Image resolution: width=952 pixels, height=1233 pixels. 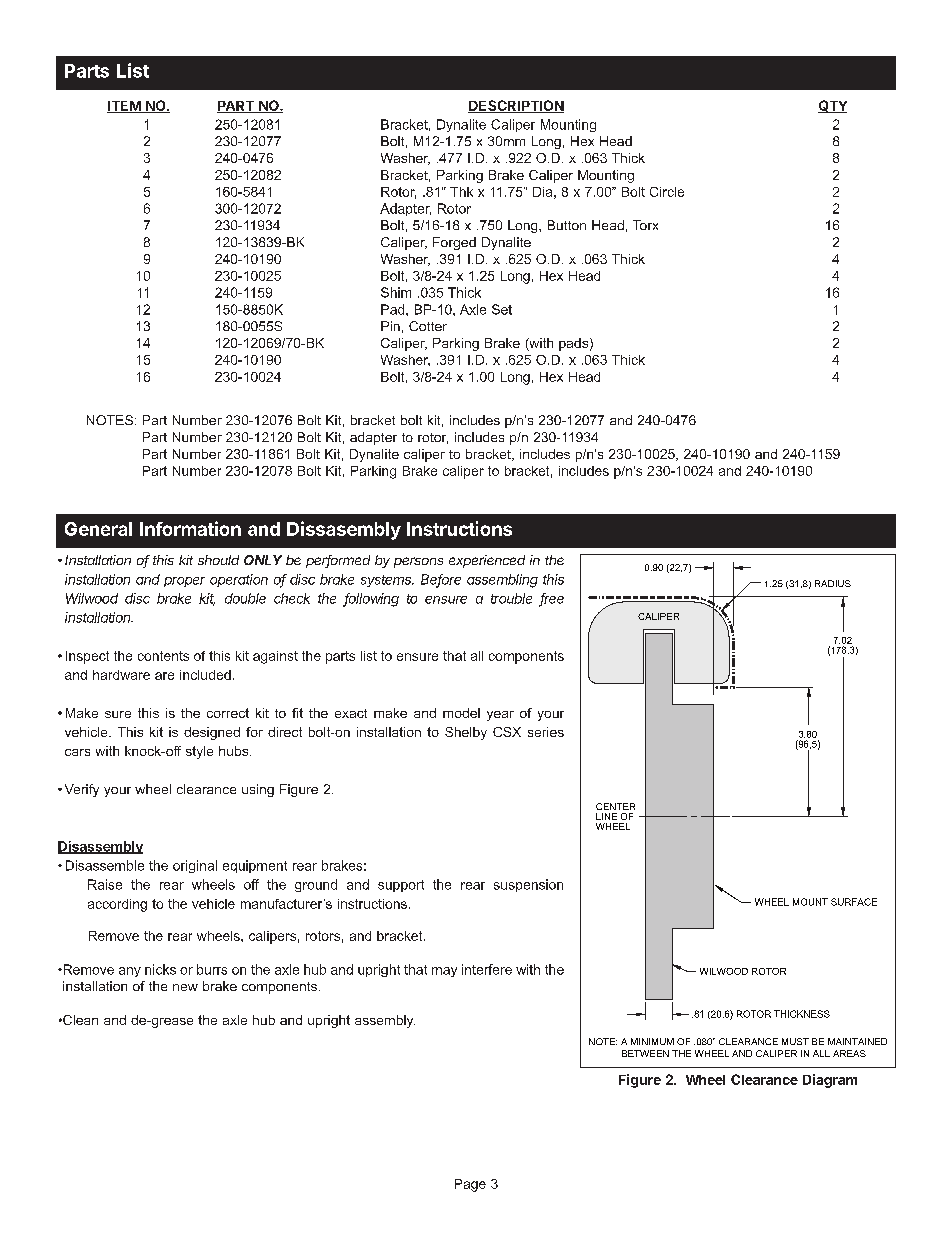 I want to click on DESCRIPTION, so click(x=516, y=106).
